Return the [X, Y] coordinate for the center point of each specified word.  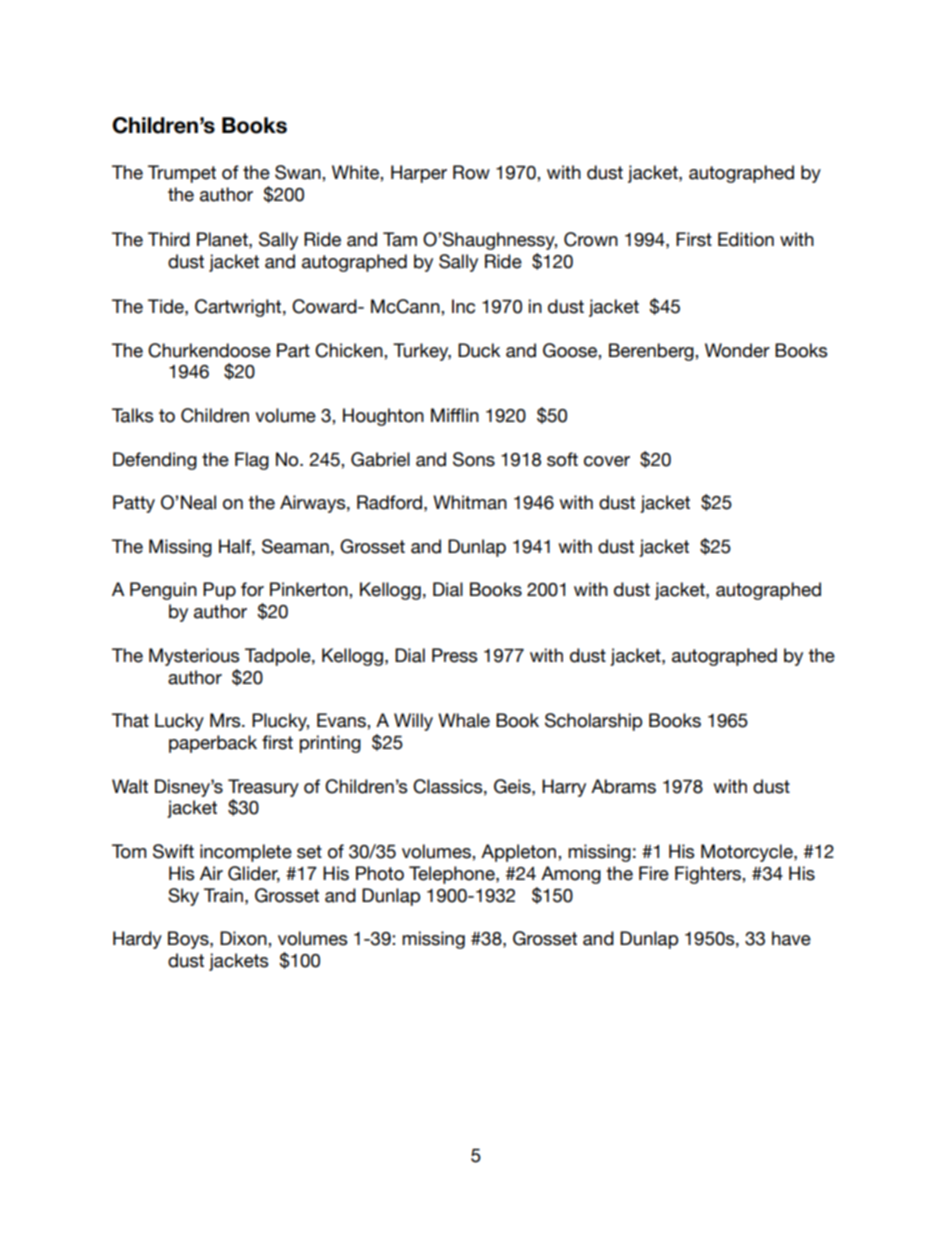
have [791, 938]
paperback [213, 744]
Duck [479, 350]
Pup [219, 591]
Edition [746, 239]
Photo [380, 873]
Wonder [737, 350]
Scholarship [593, 722]
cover [607, 461]
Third [169, 239]
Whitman [470, 502]
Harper [419, 174]
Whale [464, 720]
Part [293, 350]
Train [223, 895]
